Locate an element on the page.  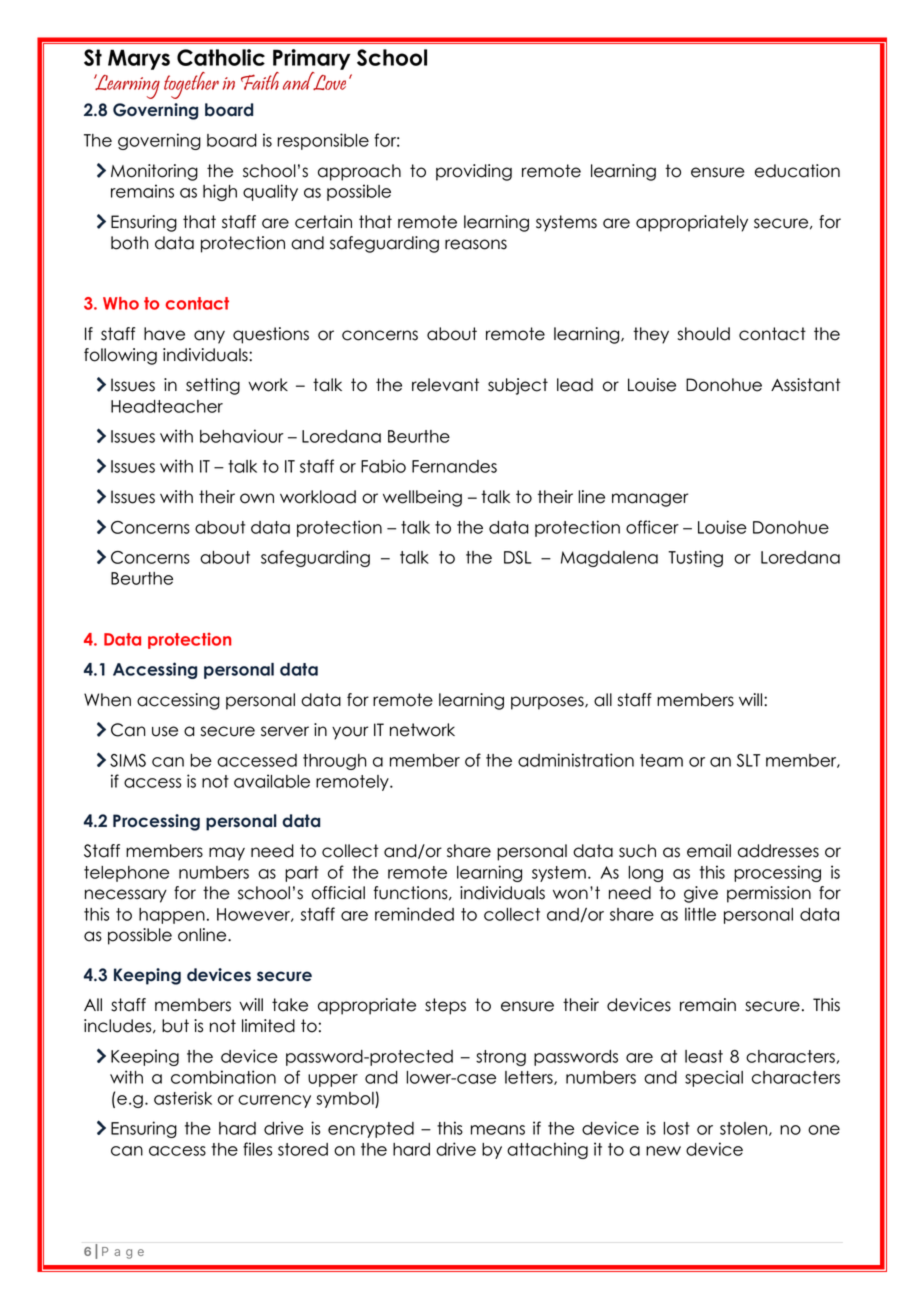
may is located at coordinates (227, 854).
